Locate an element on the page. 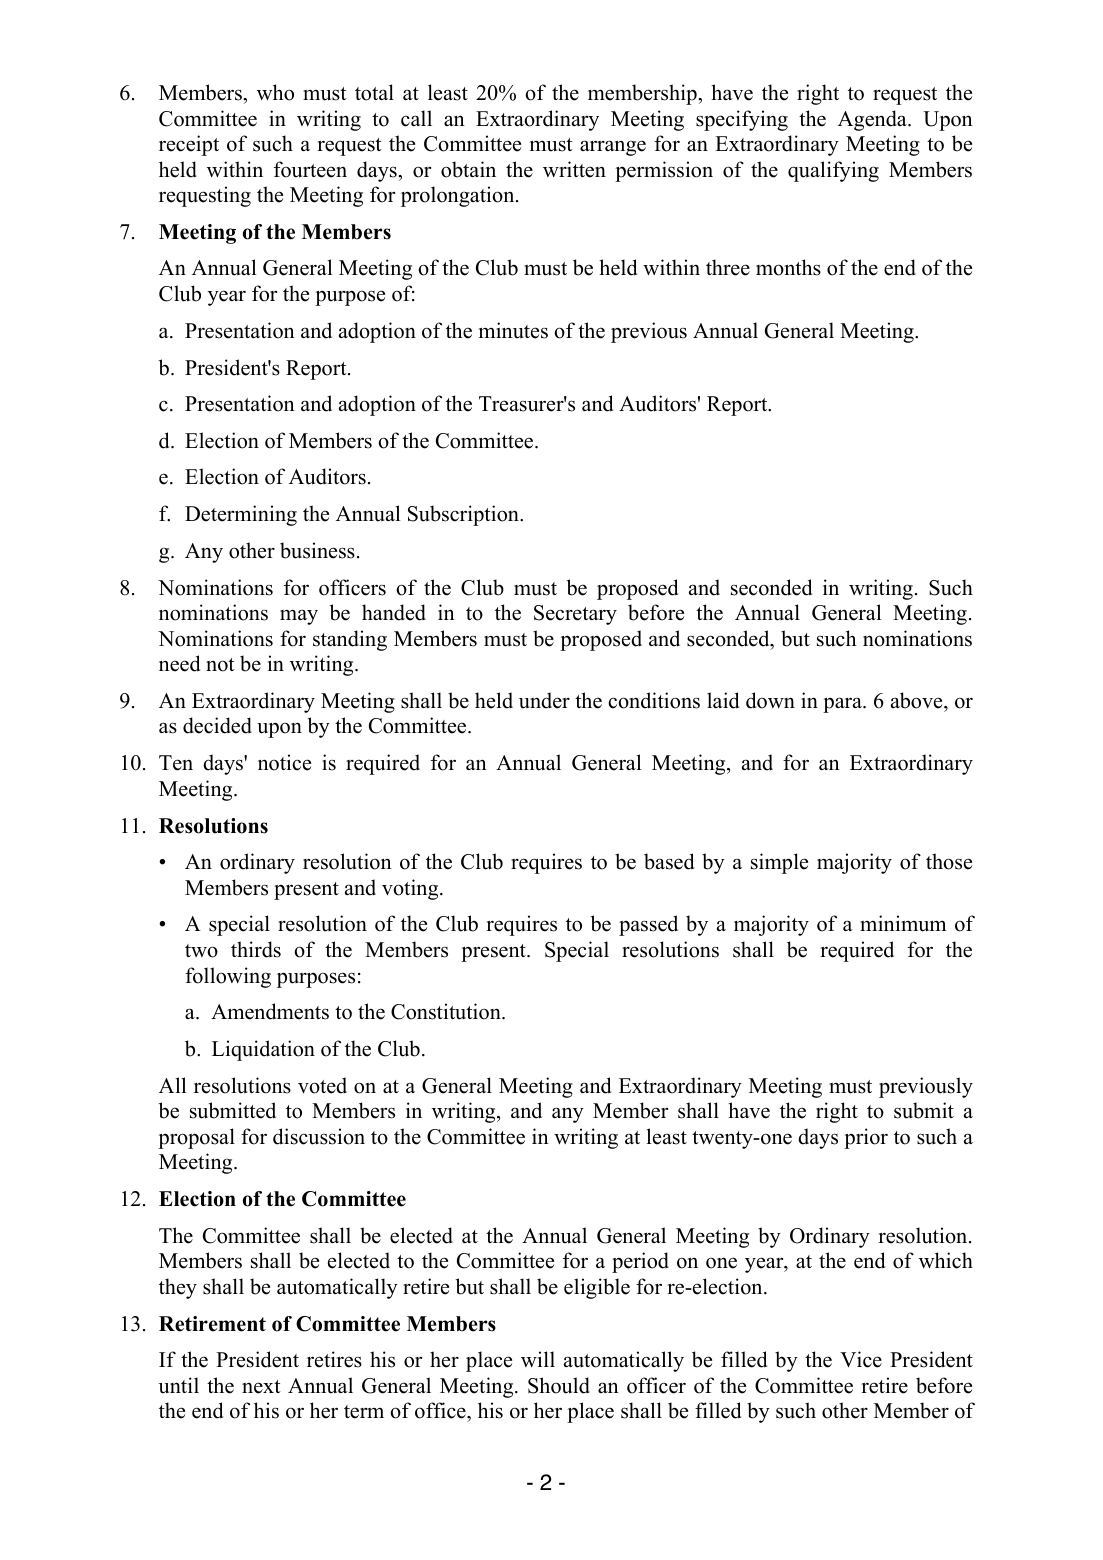  para is located at coordinates (843, 705).
